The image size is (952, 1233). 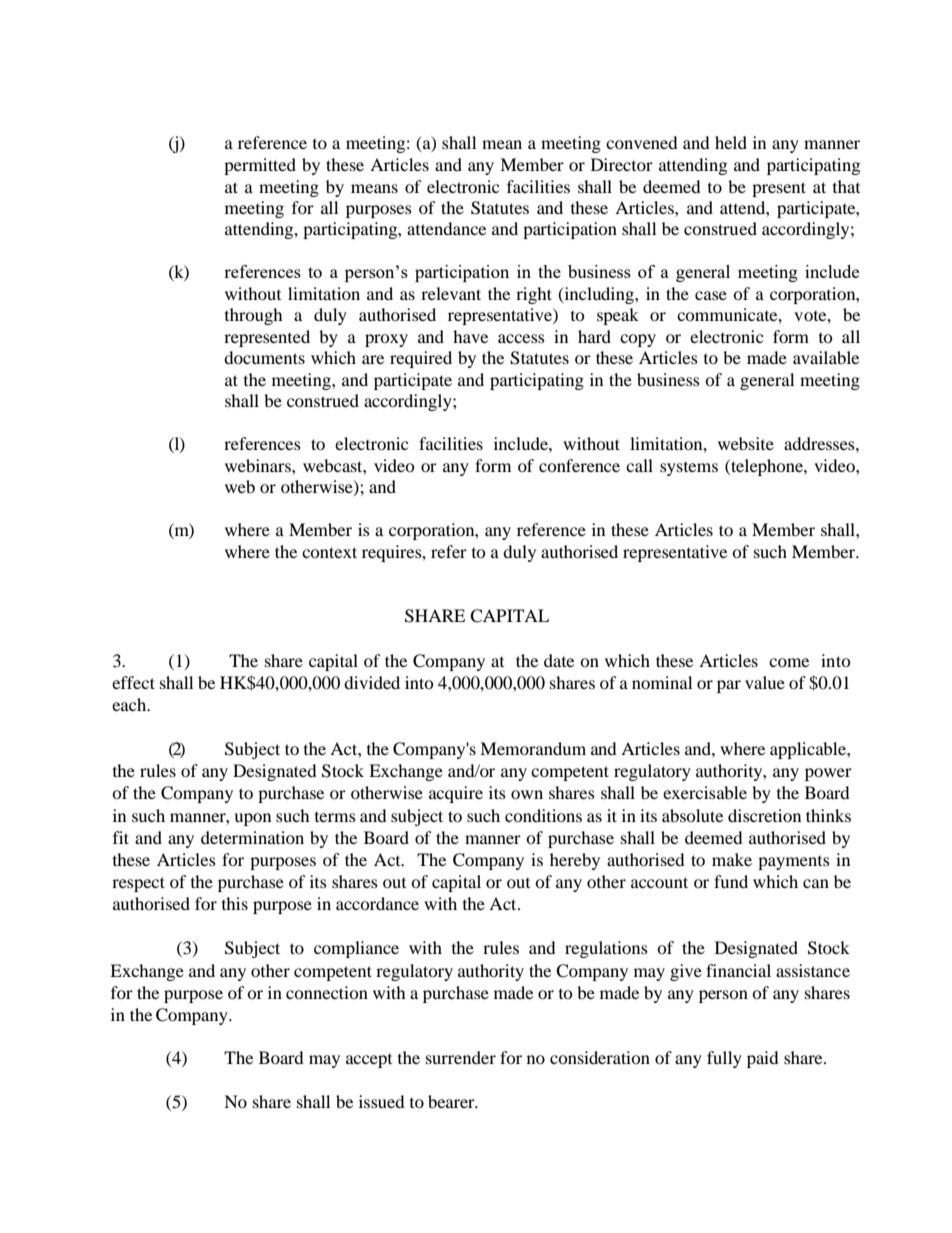 I want to click on effect, so click(x=133, y=682).
